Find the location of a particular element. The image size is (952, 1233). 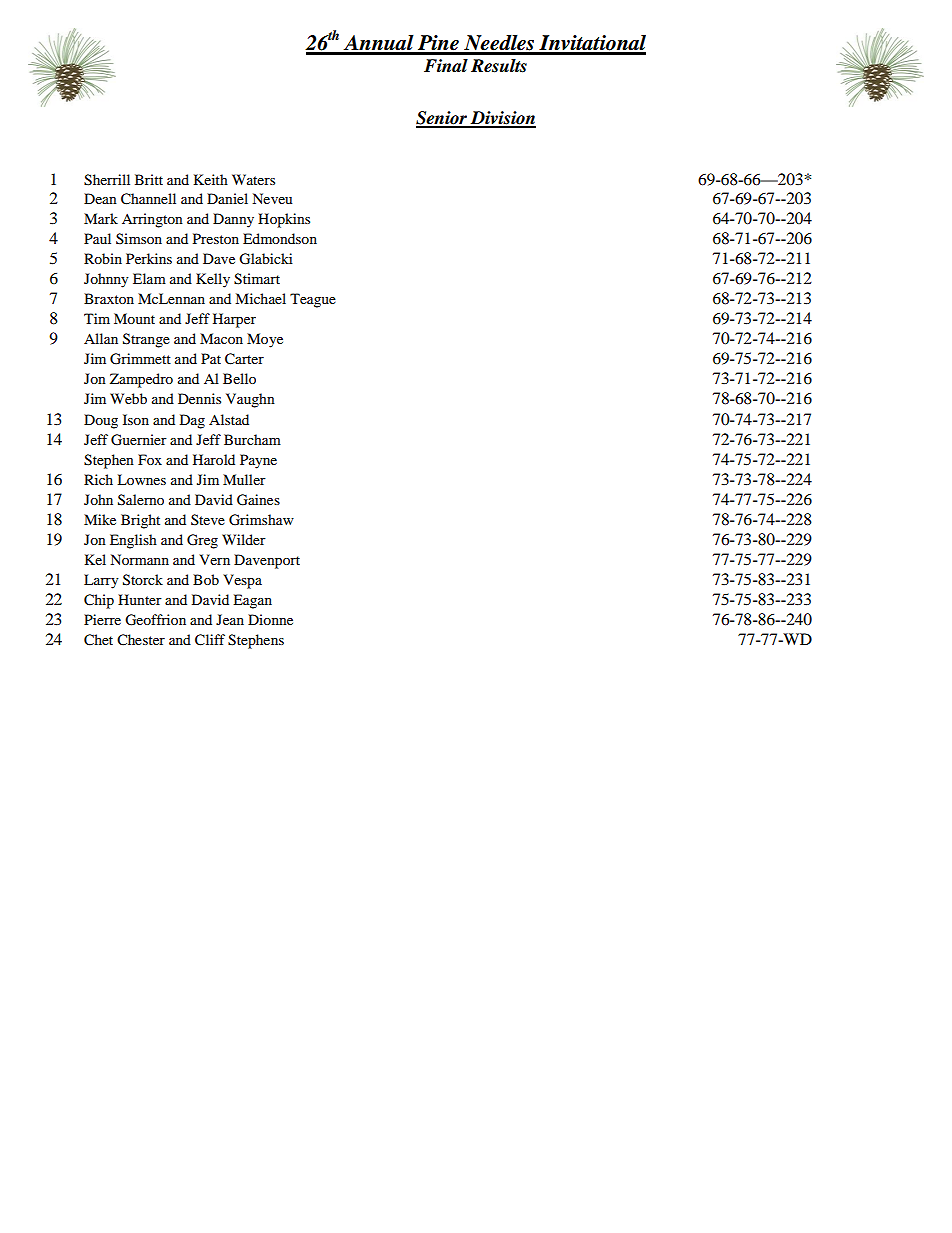

Senior is located at coordinates (443, 119).
